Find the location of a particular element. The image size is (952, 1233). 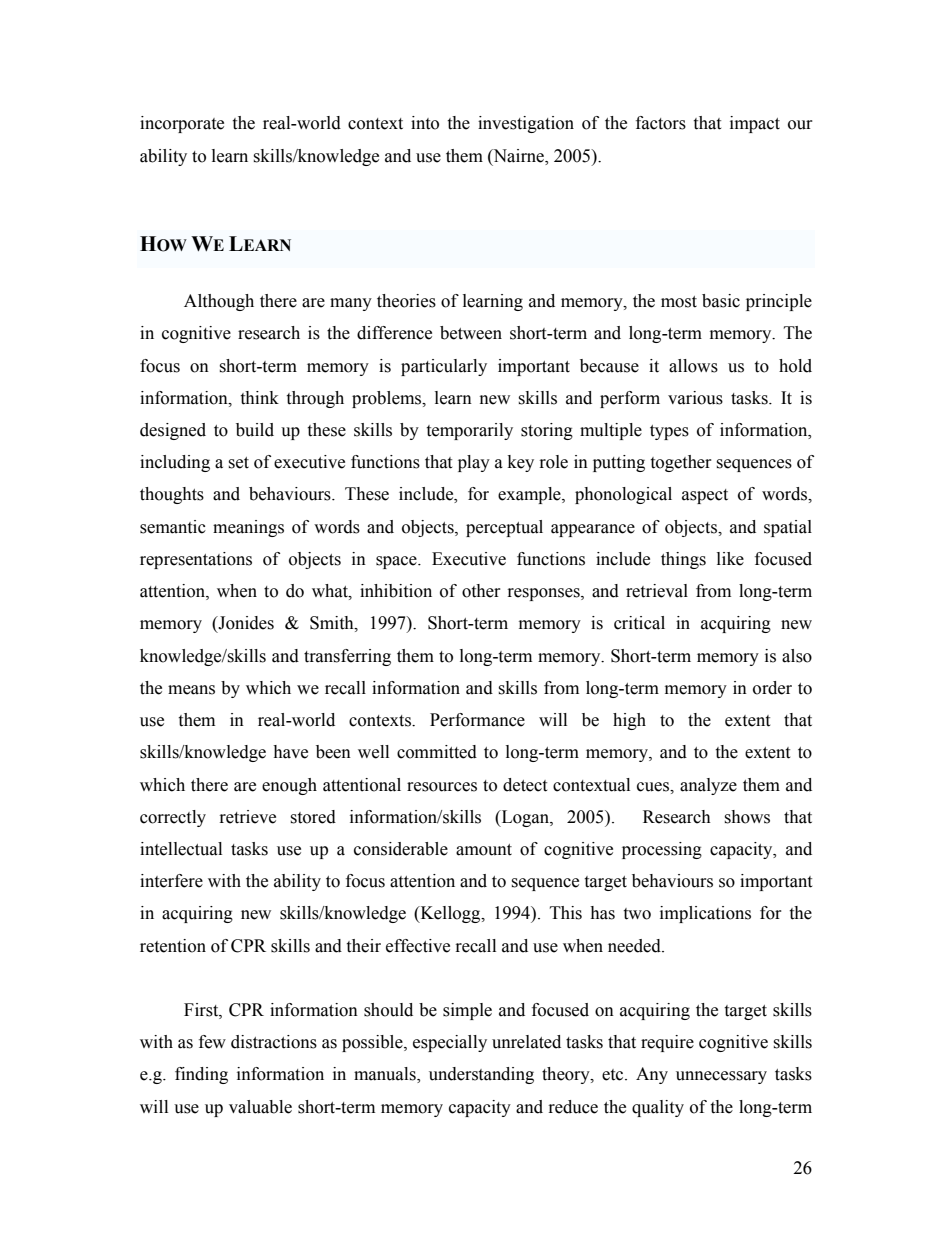

investigation is located at coordinates (526, 124).
